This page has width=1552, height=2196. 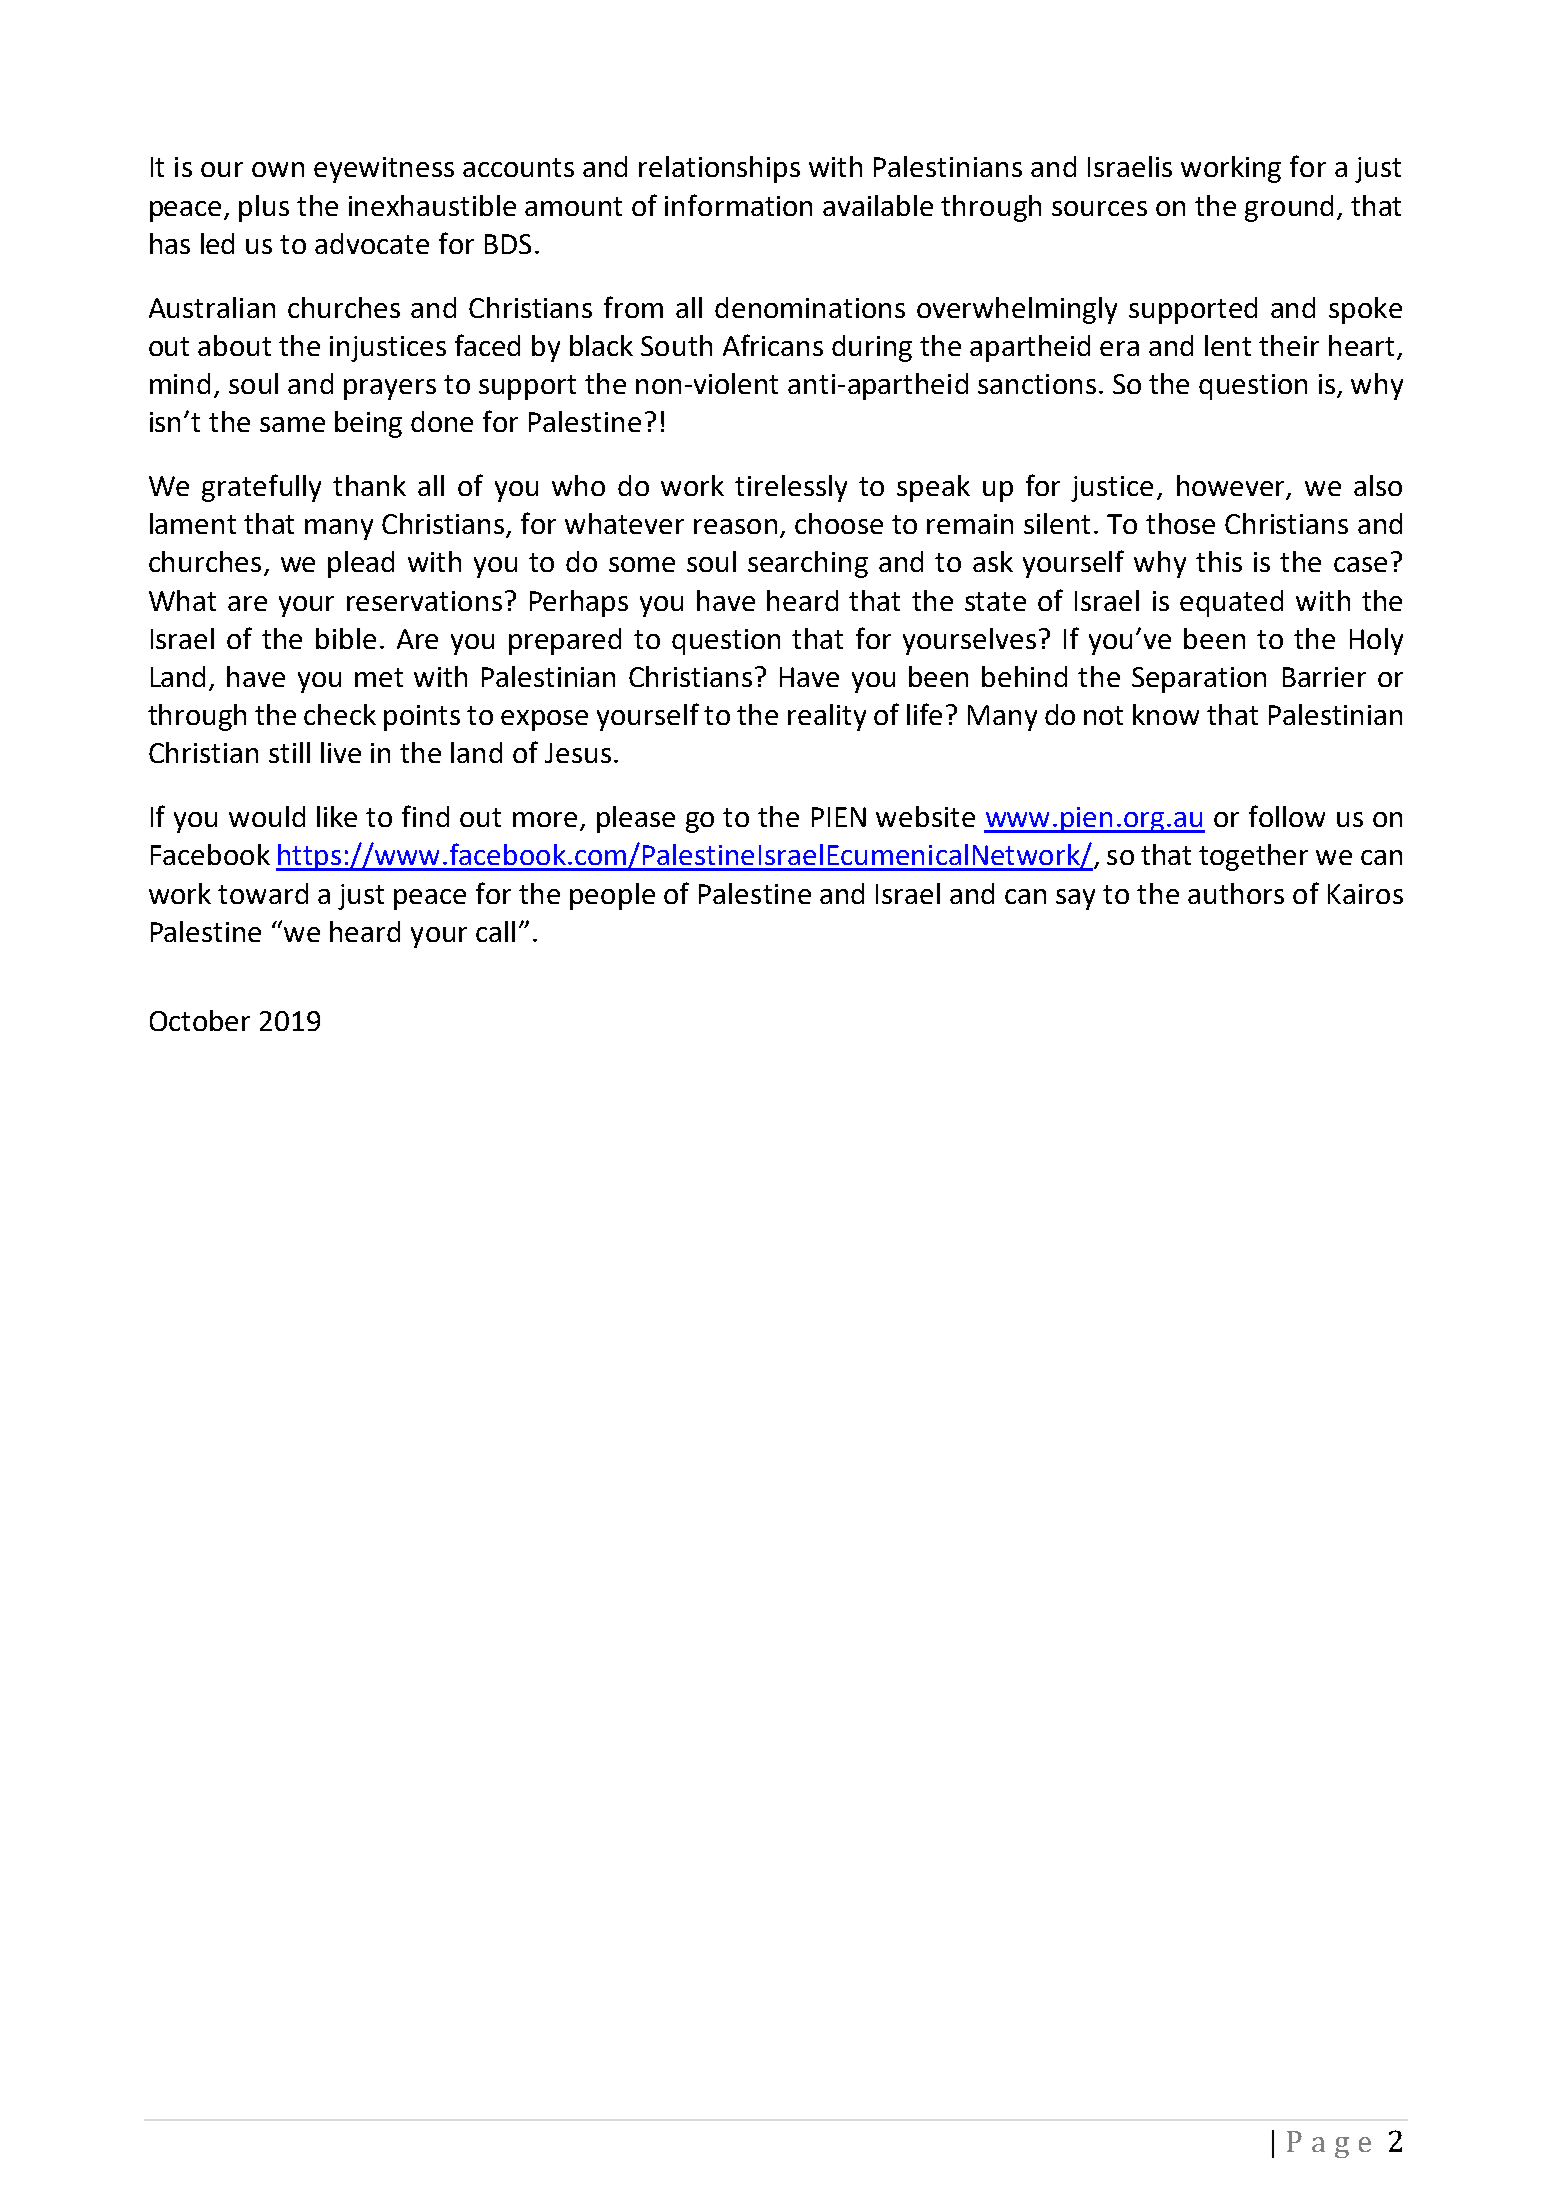 I want to click on like, so click(x=337, y=816).
